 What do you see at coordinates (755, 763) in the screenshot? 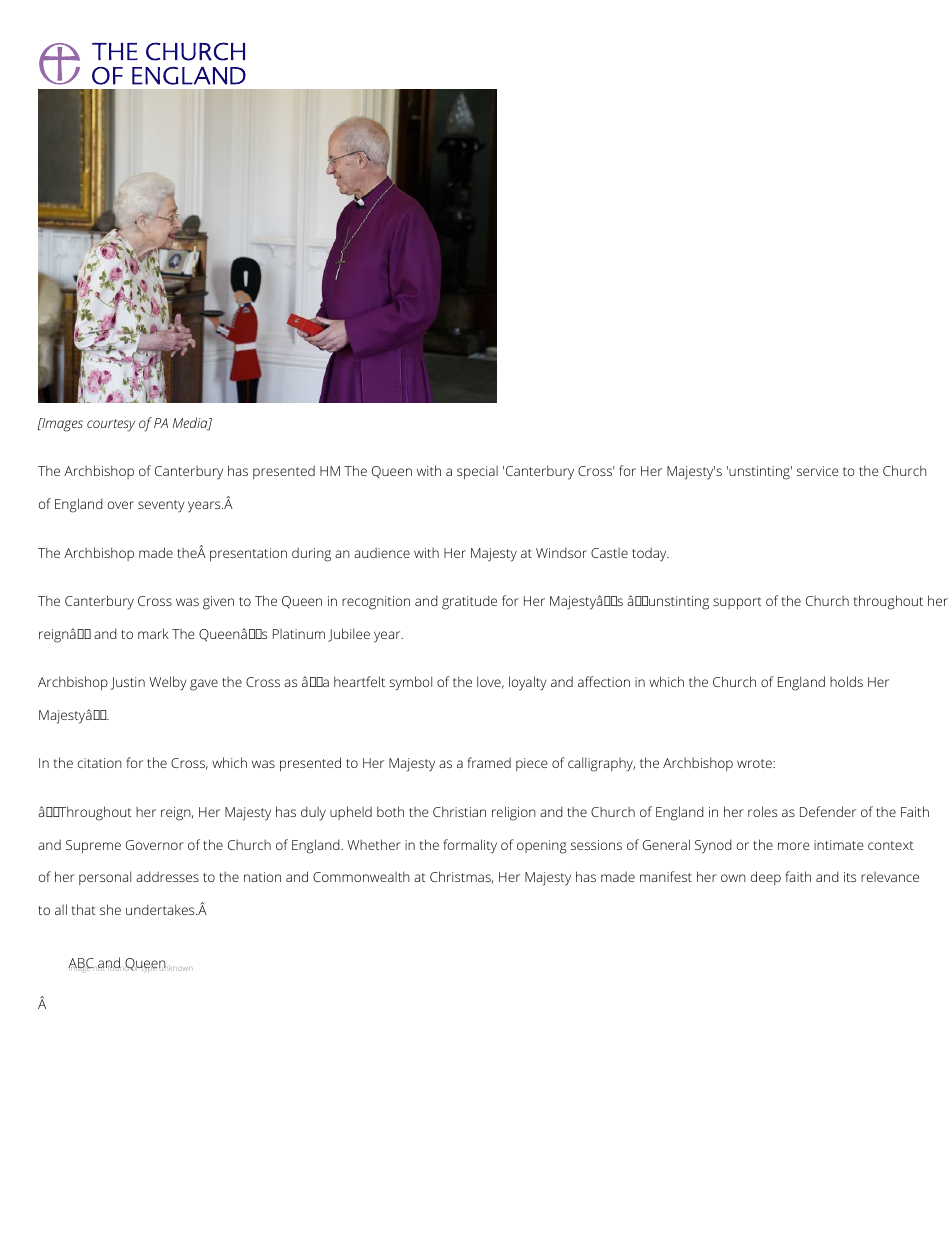
I see `wrote` at bounding box center [755, 763].
